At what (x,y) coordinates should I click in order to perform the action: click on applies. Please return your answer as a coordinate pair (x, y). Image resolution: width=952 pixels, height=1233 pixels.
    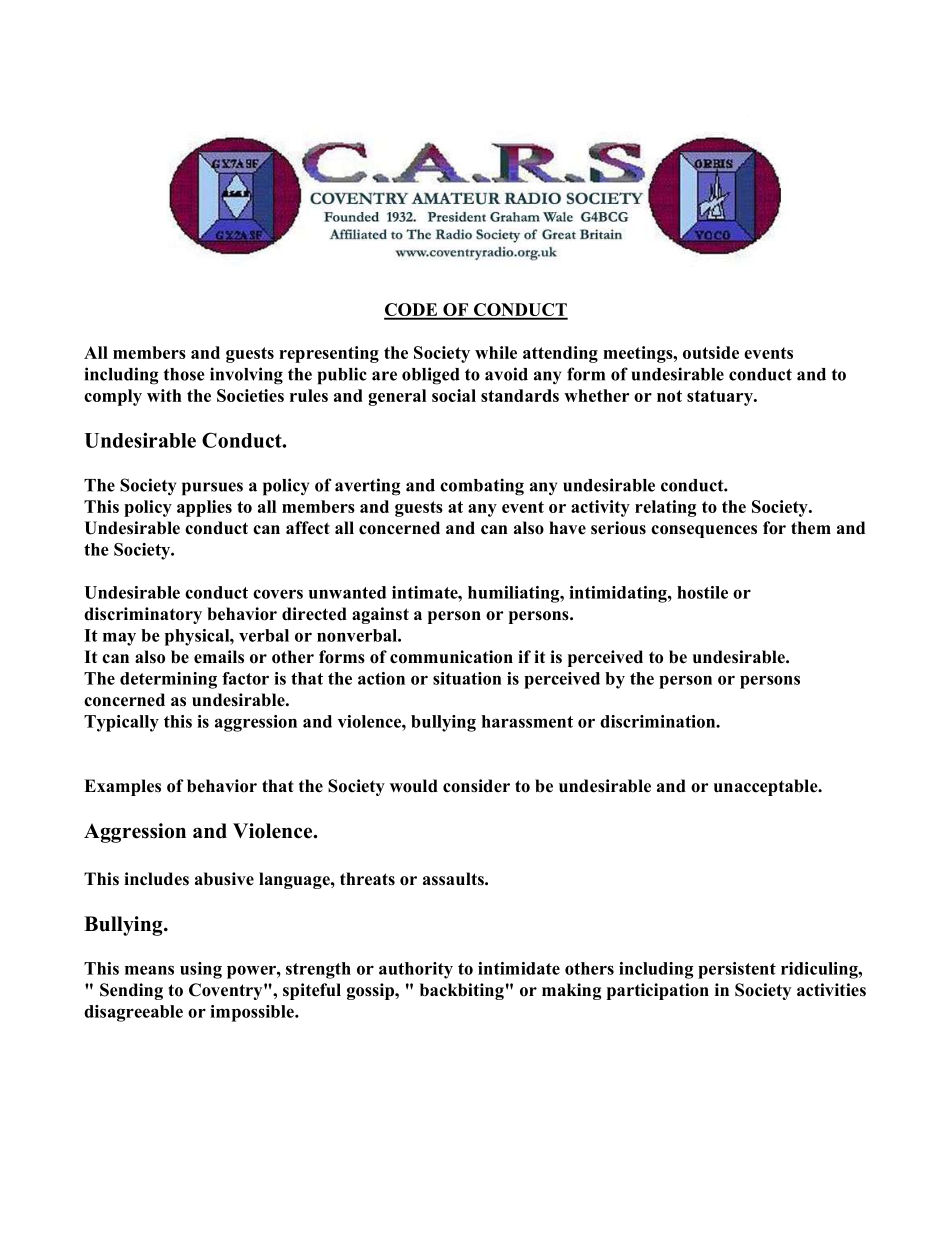
    Looking at the image, I should click on (204, 508).
